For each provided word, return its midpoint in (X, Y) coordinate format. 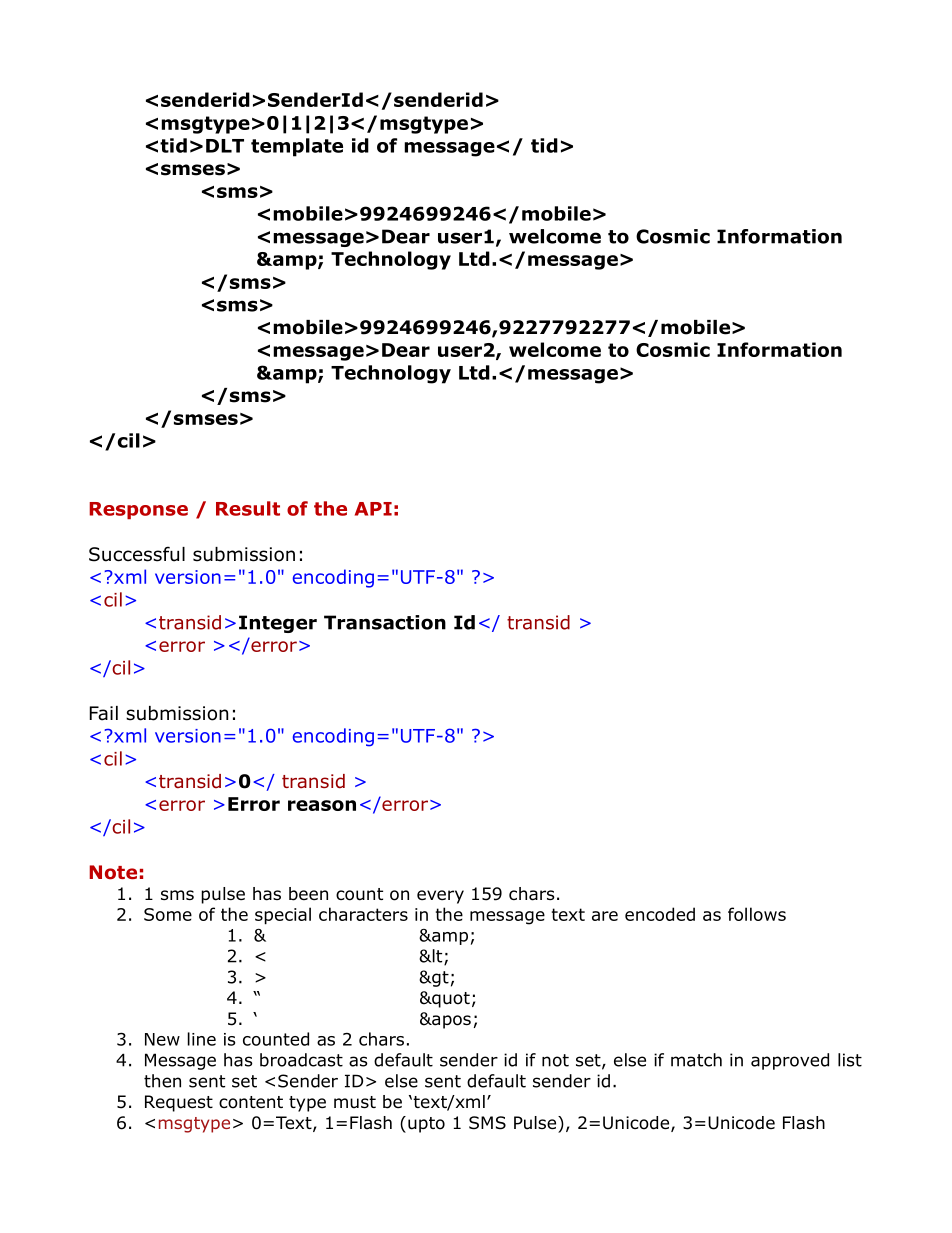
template (297, 147)
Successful (137, 554)
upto (426, 1125)
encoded (660, 914)
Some (168, 914)
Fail (104, 713)
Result (248, 508)
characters (363, 914)
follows (757, 914)
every (440, 897)
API (373, 509)
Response (138, 510)
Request (179, 1103)
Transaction (385, 622)
